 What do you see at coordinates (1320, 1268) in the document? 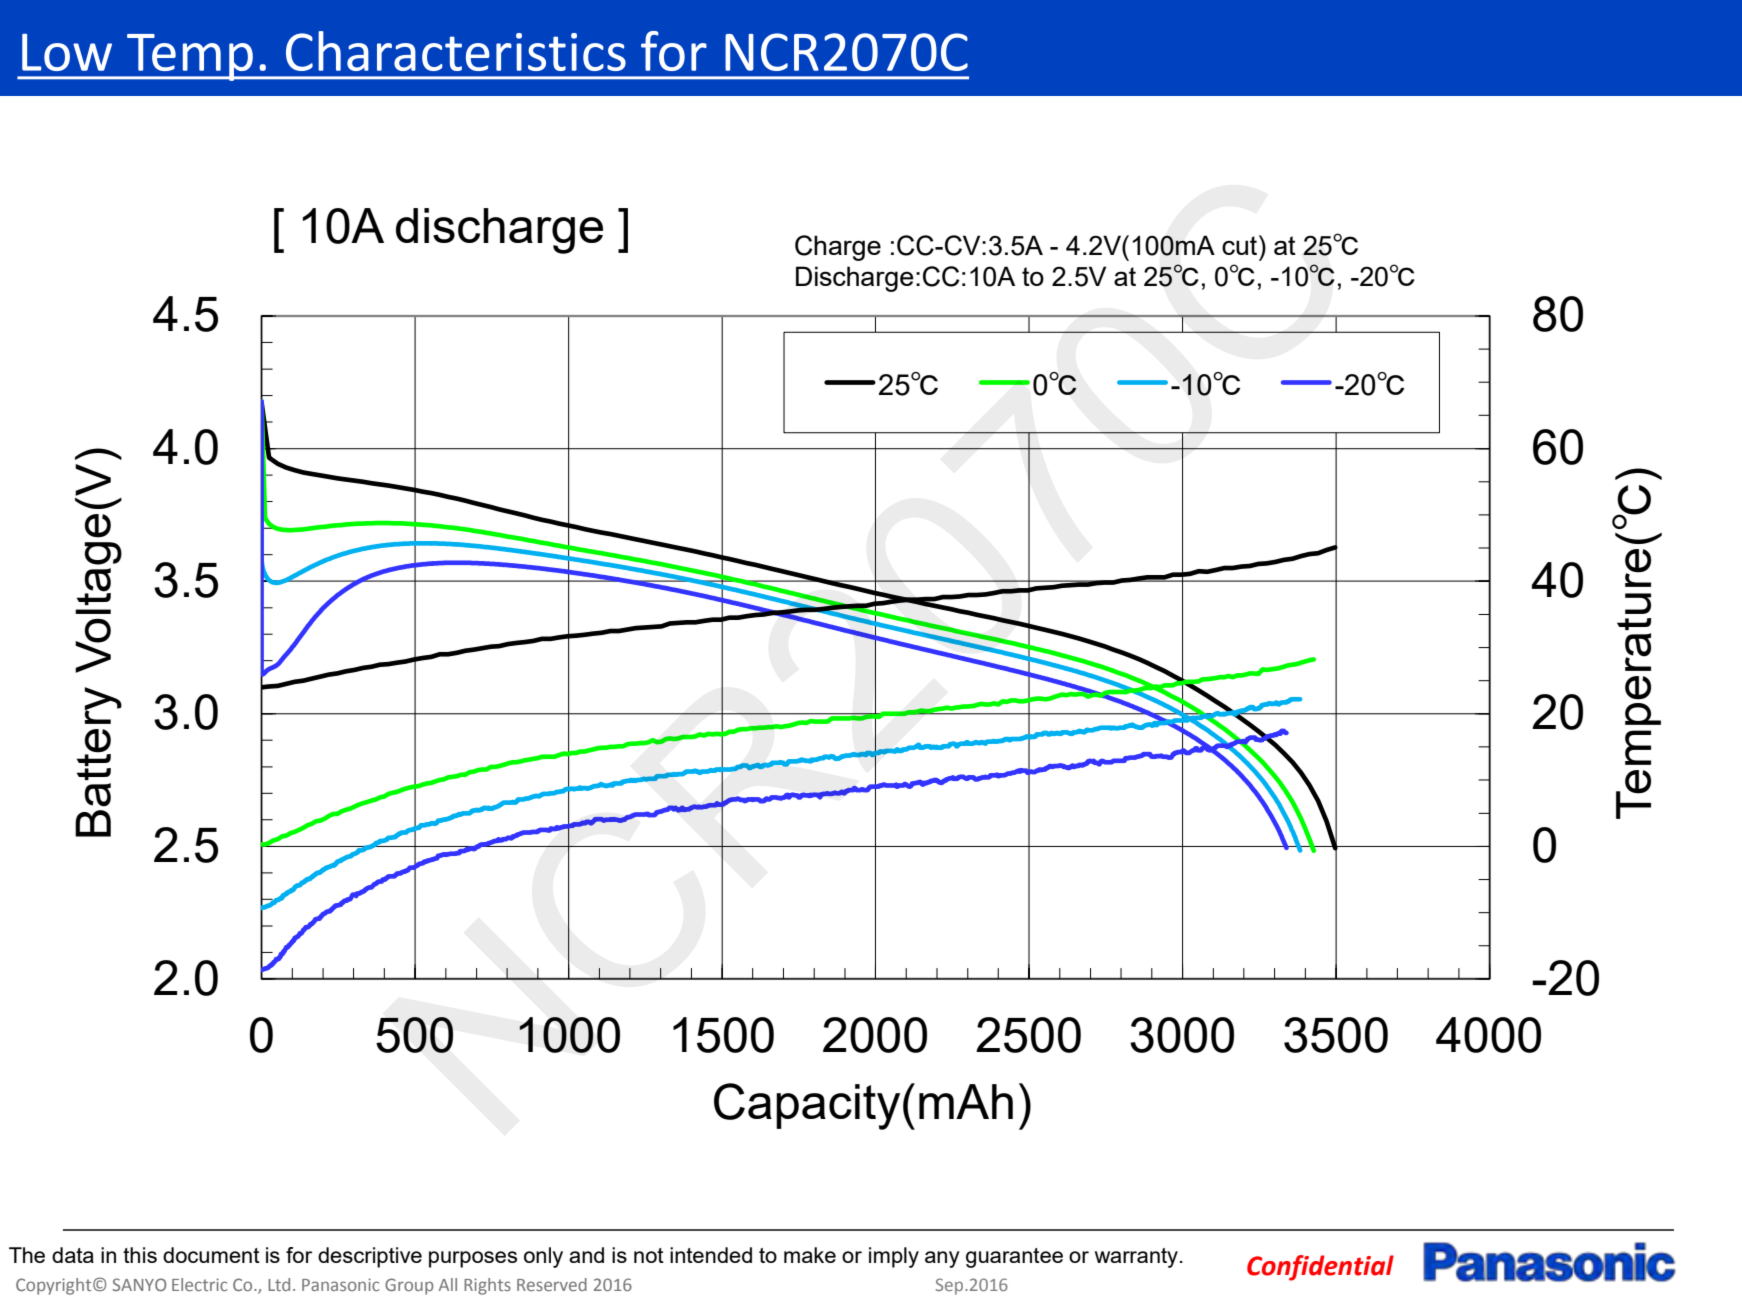
I see `Confidential` at bounding box center [1320, 1268].
